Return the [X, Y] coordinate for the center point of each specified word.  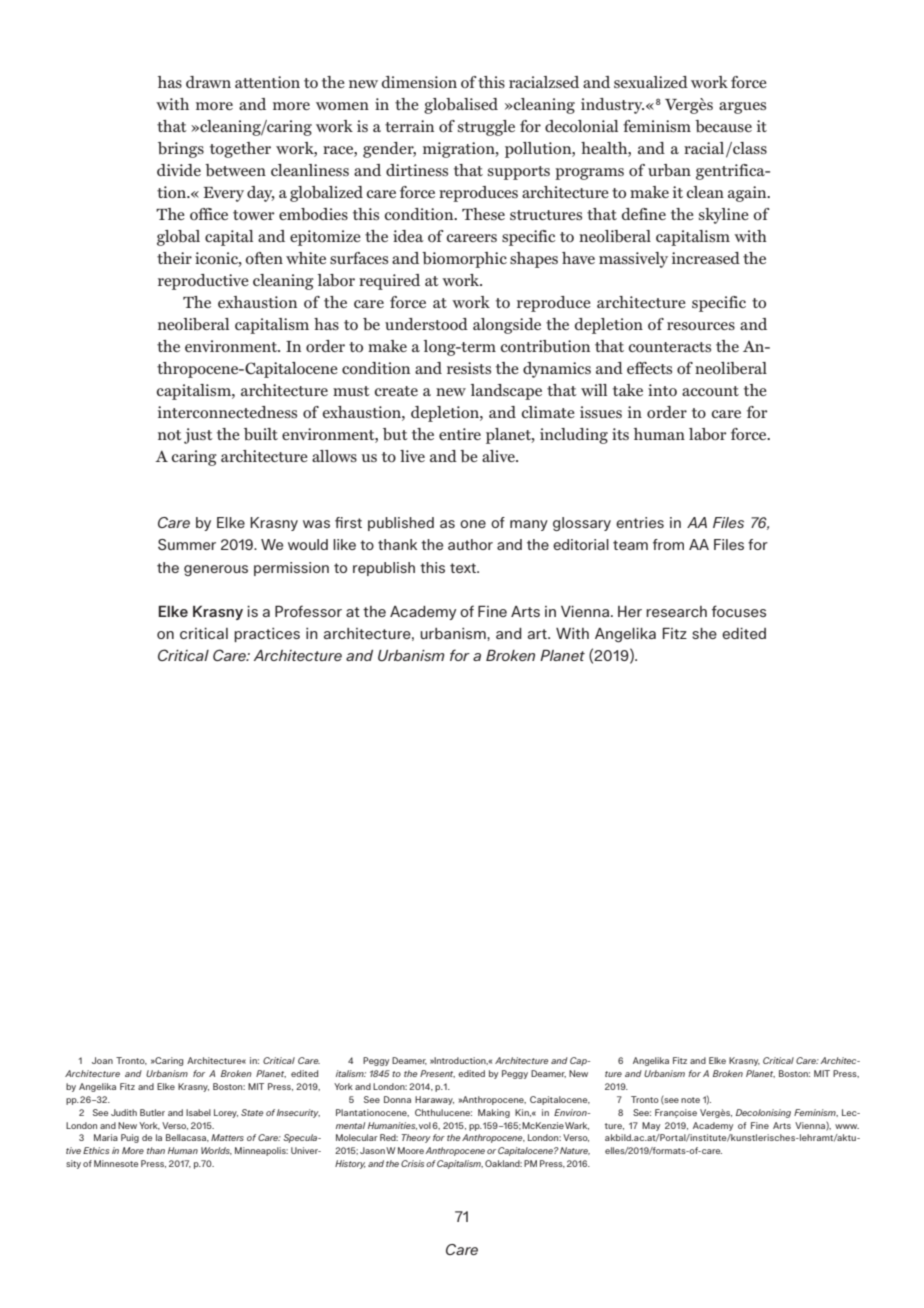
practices [267, 635]
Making [494, 1113]
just [198, 436]
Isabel [198, 1112]
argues [742, 108]
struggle [486, 128]
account [710, 391]
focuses [739, 611]
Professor [308, 611]
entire [460, 434]
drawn [208, 82]
